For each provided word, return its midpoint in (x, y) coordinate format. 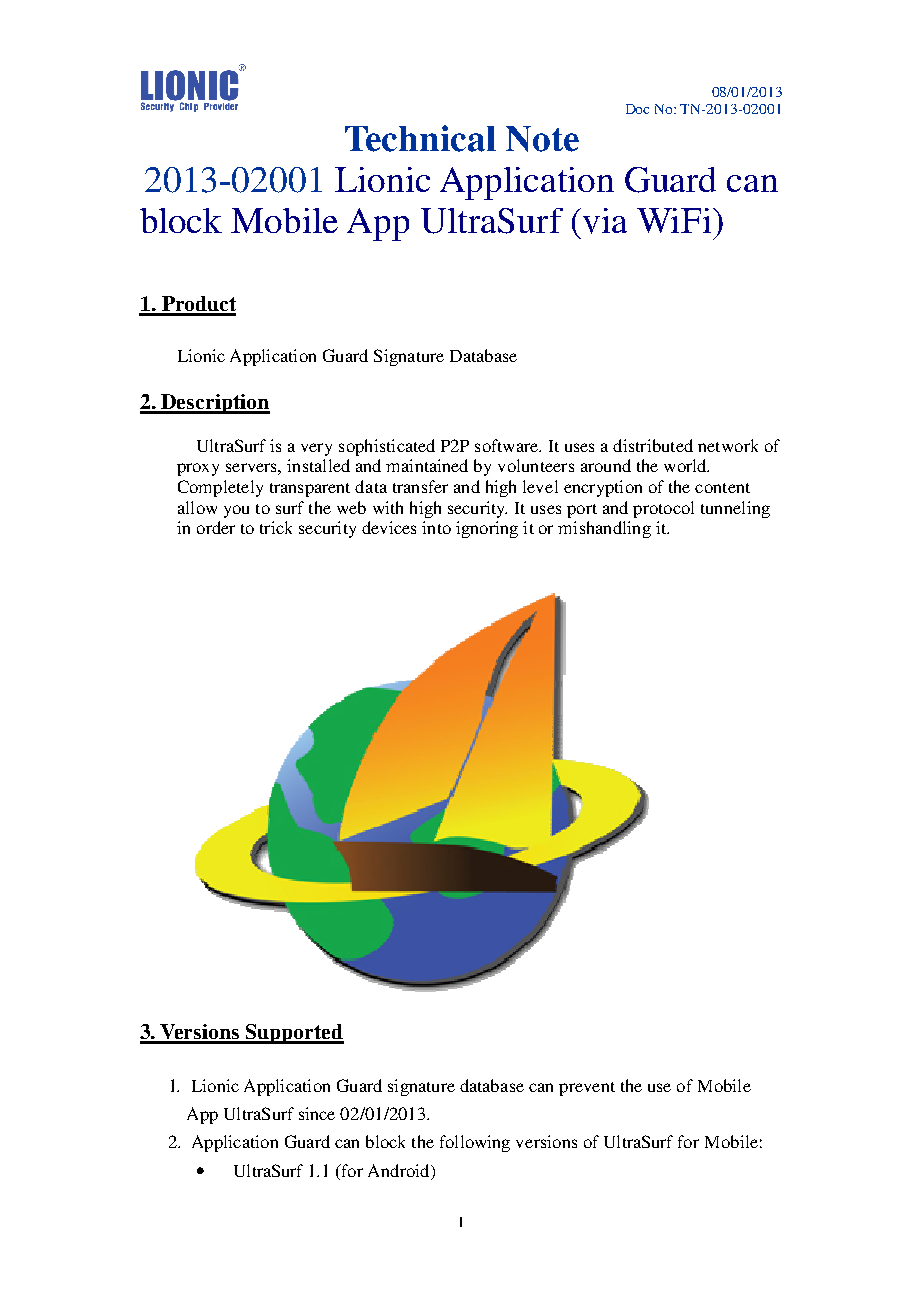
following (475, 1143)
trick (276, 527)
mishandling (604, 529)
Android (400, 1172)
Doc (637, 109)
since (317, 1113)
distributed (653, 445)
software (508, 445)
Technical (420, 138)
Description (214, 404)
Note (542, 139)
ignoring (487, 529)
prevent (587, 1089)
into (436, 527)
